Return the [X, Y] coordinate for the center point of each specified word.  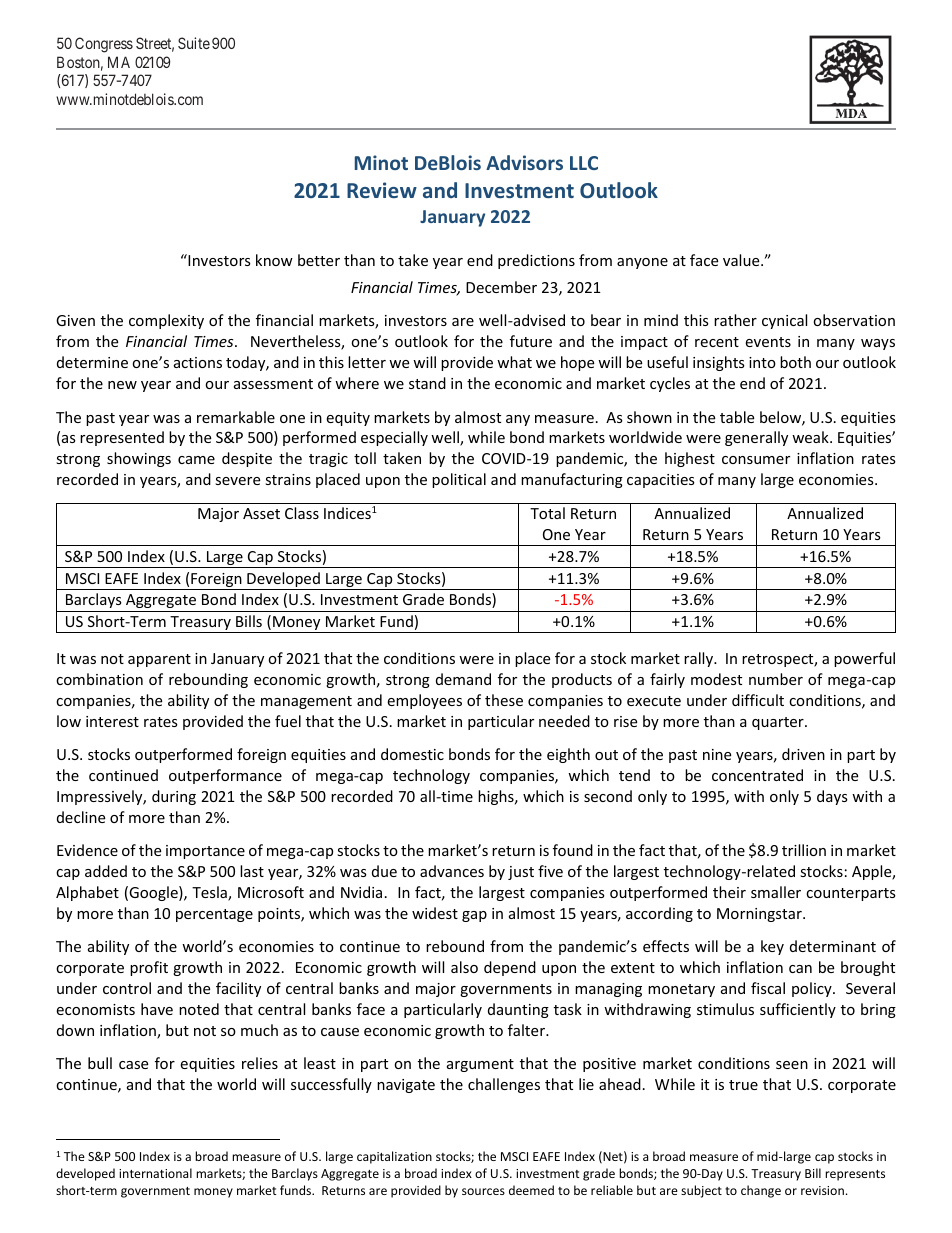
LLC [584, 163]
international [155, 1173]
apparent [159, 660]
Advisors [524, 162]
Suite [194, 43]
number [776, 679]
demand [463, 679]
